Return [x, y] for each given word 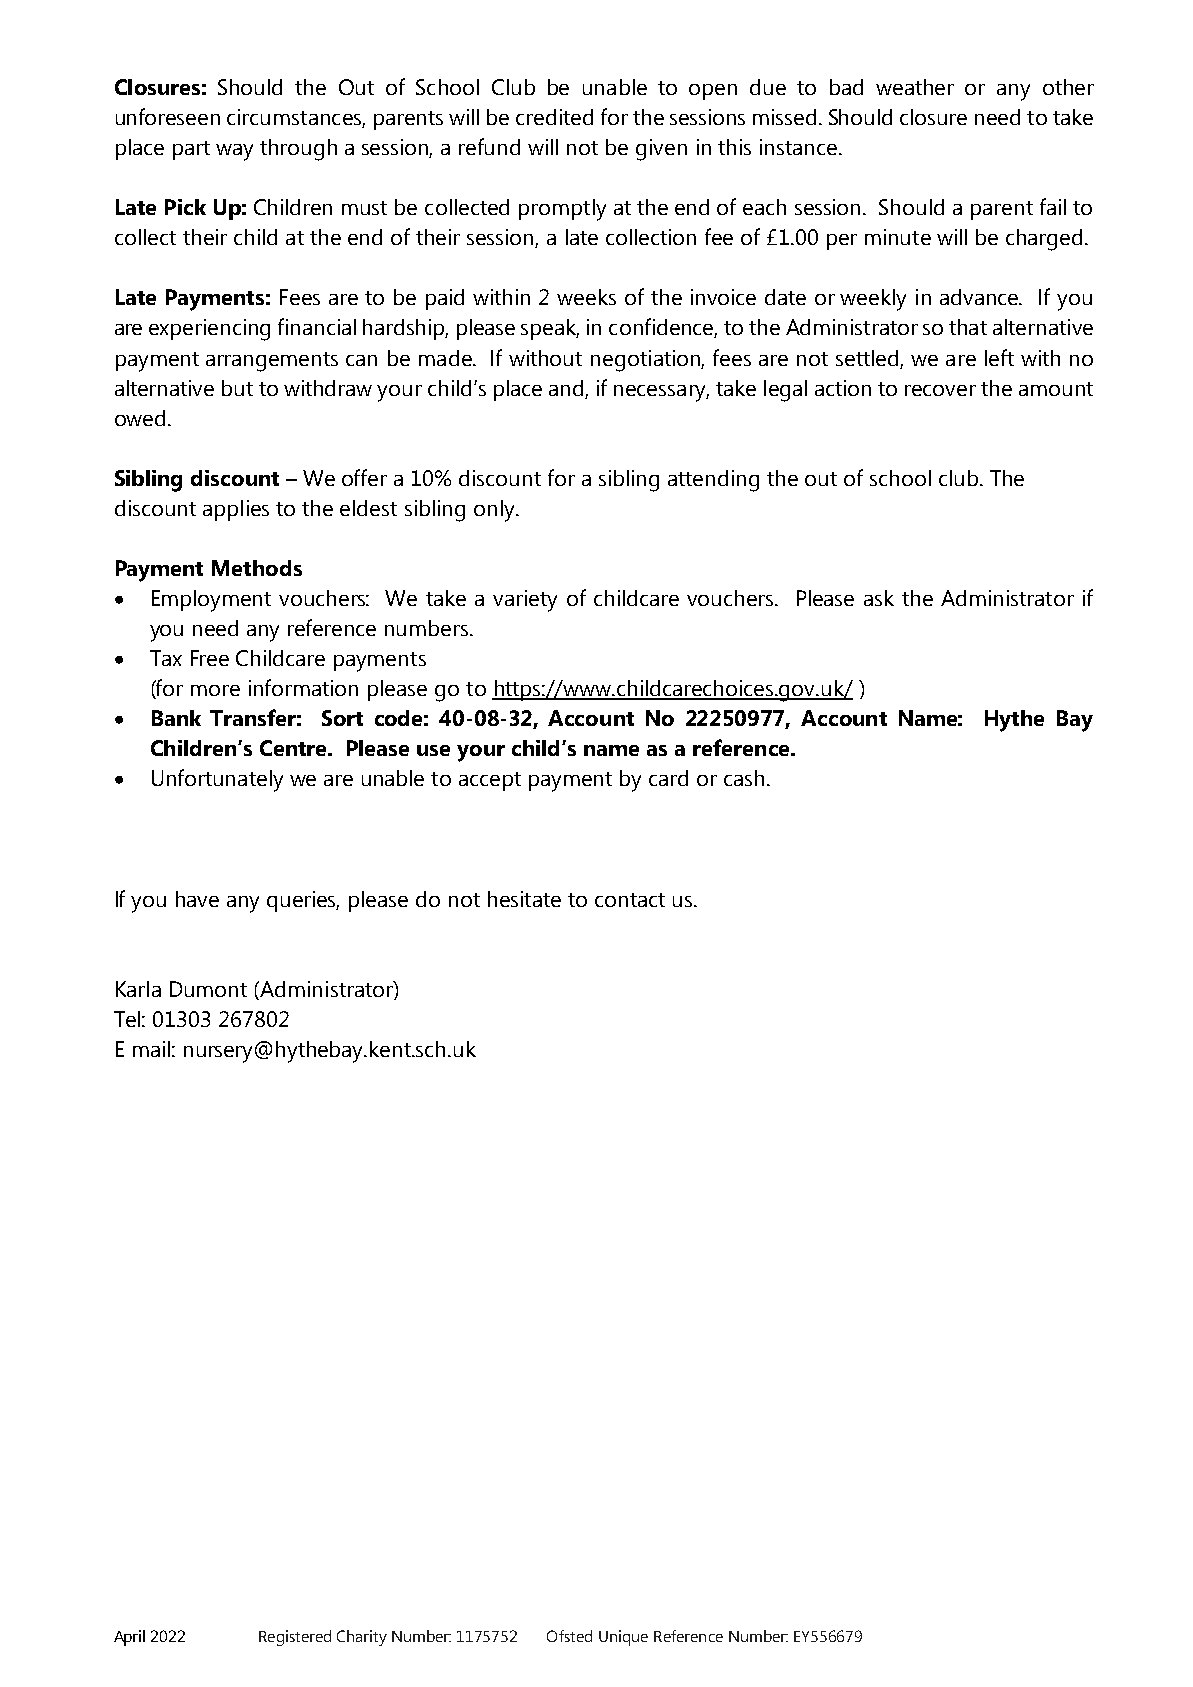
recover [940, 390]
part [191, 150]
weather [915, 87]
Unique [623, 1638]
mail [151, 1049]
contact [630, 900]
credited [554, 117]
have [197, 899]
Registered [295, 1638]
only [495, 511]
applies [236, 510]
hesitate [524, 899]
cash [744, 778]
